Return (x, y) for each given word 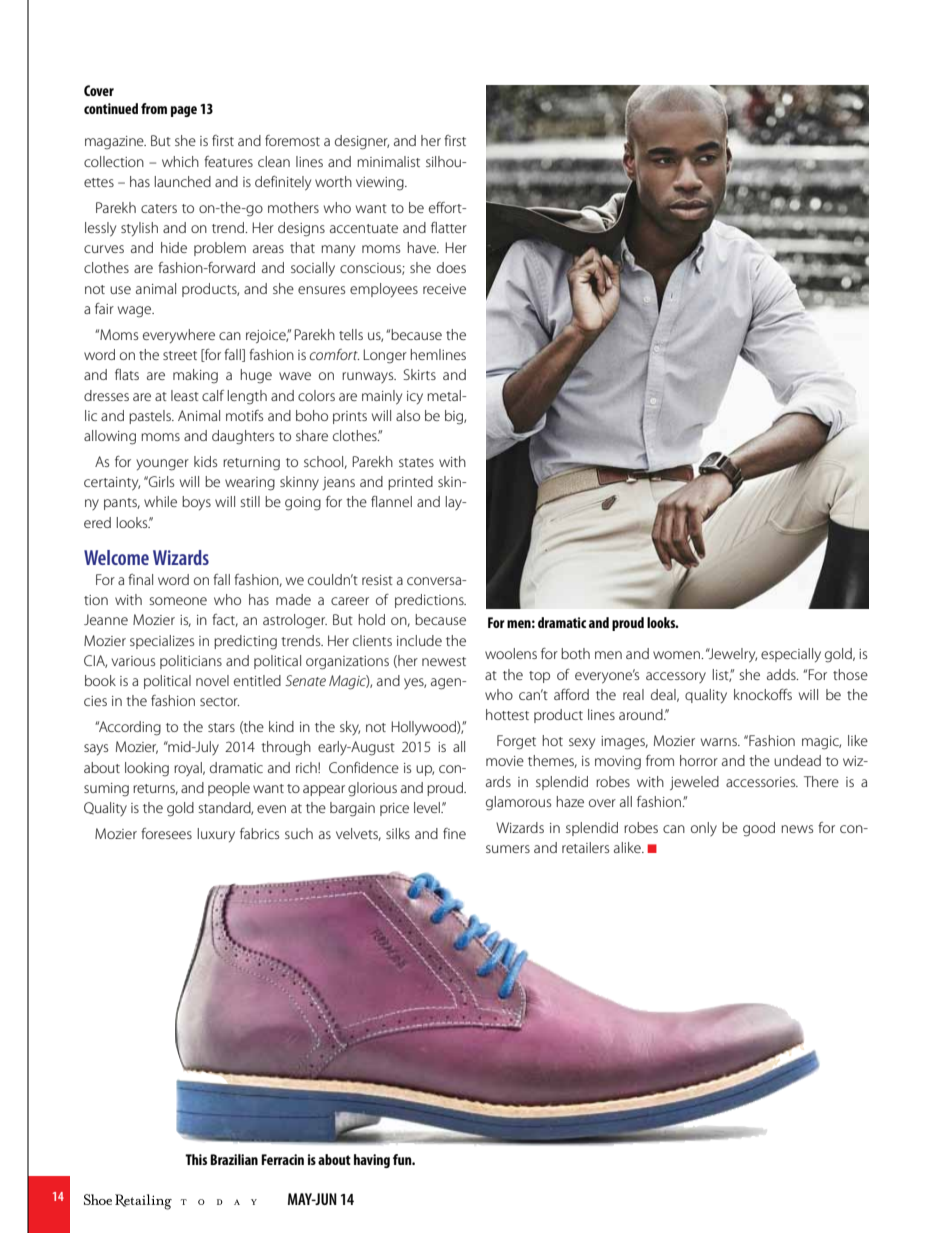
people (229, 789)
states (416, 462)
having (372, 1161)
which (180, 161)
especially (791, 655)
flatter (449, 227)
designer (362, 142)
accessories (762, 782)
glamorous (518, 803)
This (196, 1159)
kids (205, 461)
